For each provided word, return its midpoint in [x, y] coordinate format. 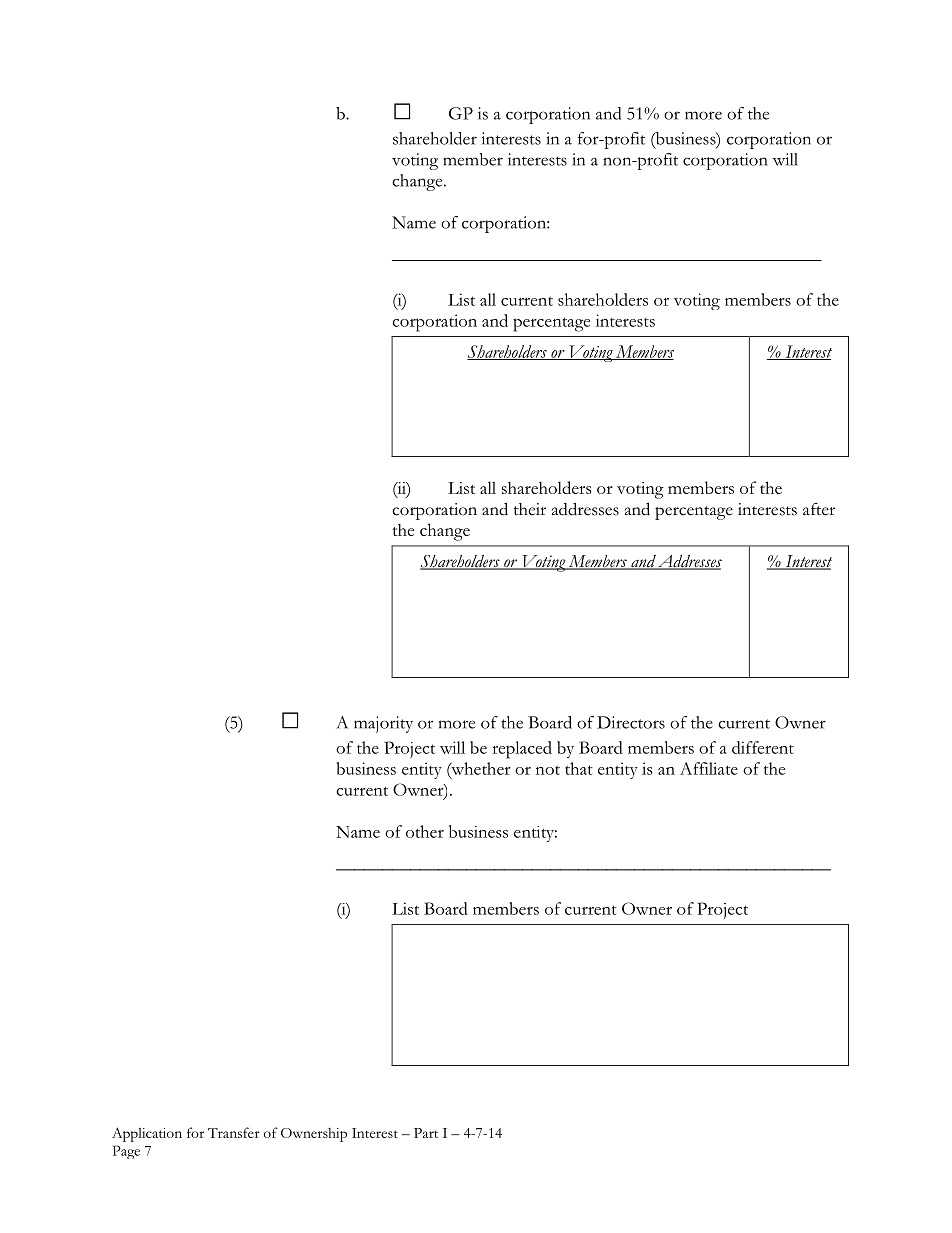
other [425, 831]
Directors [631, 722]
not [548, 770]
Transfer [234, 1132]
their [530, 509]
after [819, 509]
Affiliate [709, 768]
